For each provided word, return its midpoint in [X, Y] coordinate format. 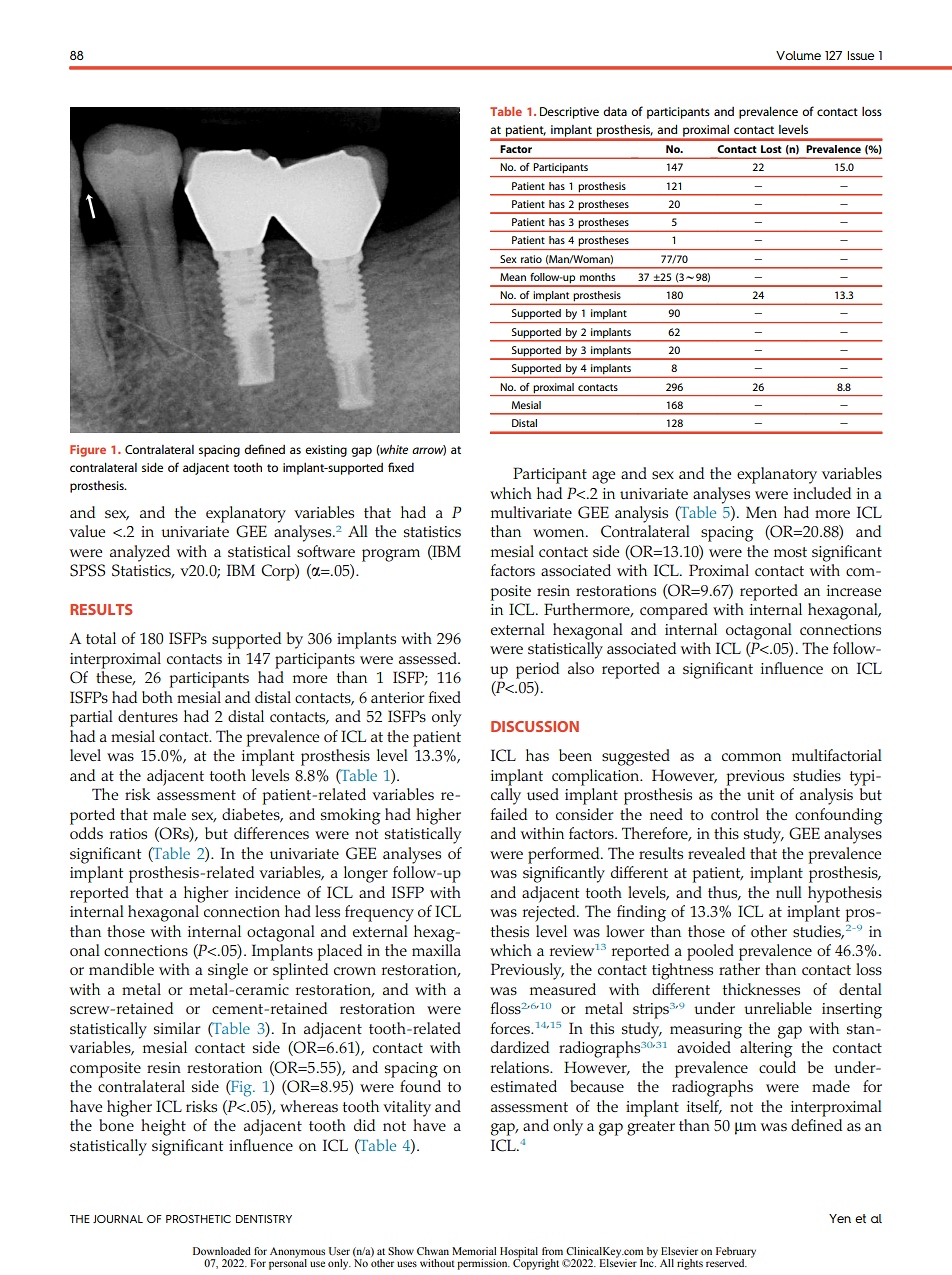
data [615, 111]
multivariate [531, 512]
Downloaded [222, 1251]
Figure [88, 451]
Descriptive [569, 113]
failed [509, 814]
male [169, 814]
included [822, 493]
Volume [798, 55]
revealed [716, 853]
